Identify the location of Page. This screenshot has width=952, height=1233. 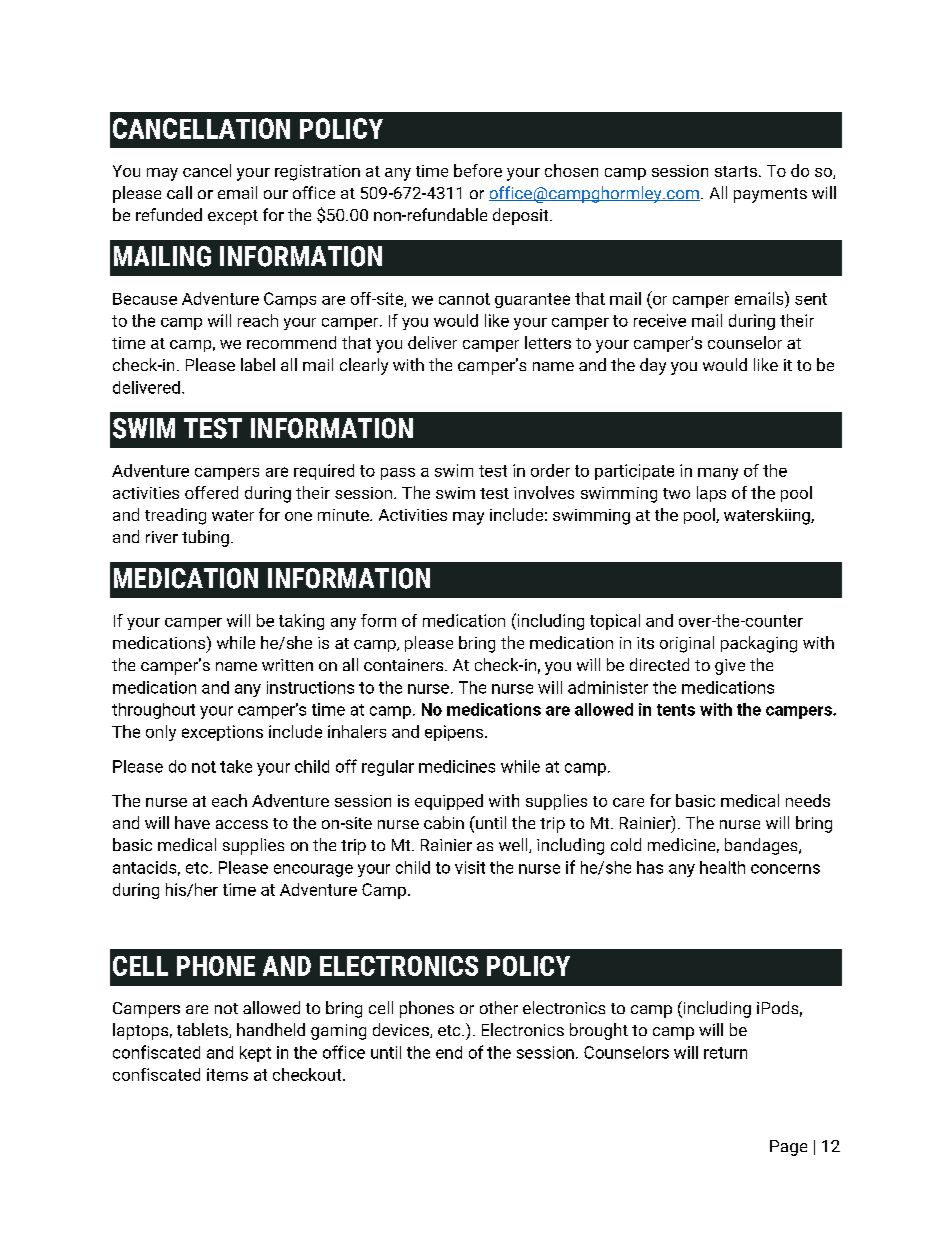
(788, 1148).
